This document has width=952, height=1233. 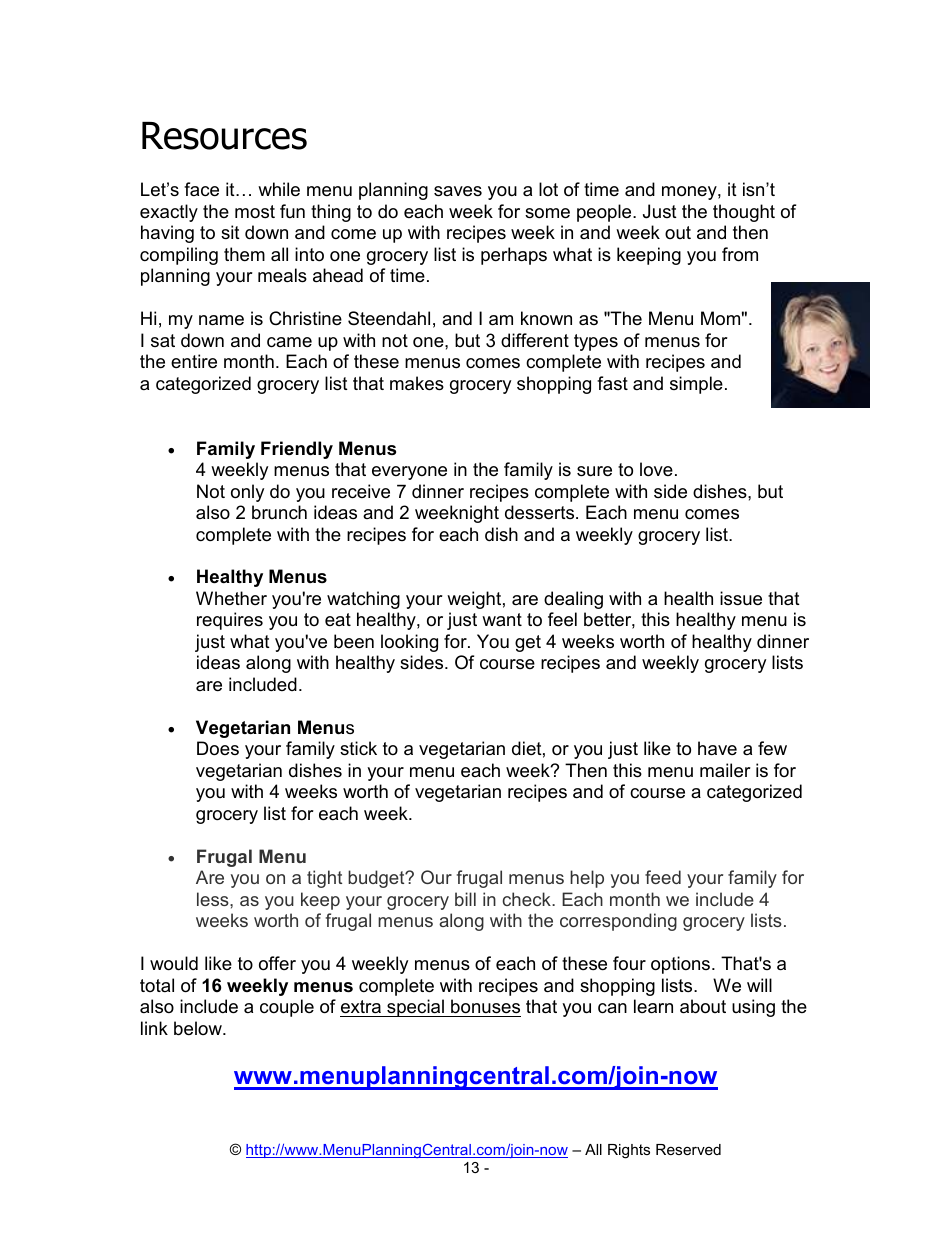 I want to click on requires, so click(x=230, y=621).
